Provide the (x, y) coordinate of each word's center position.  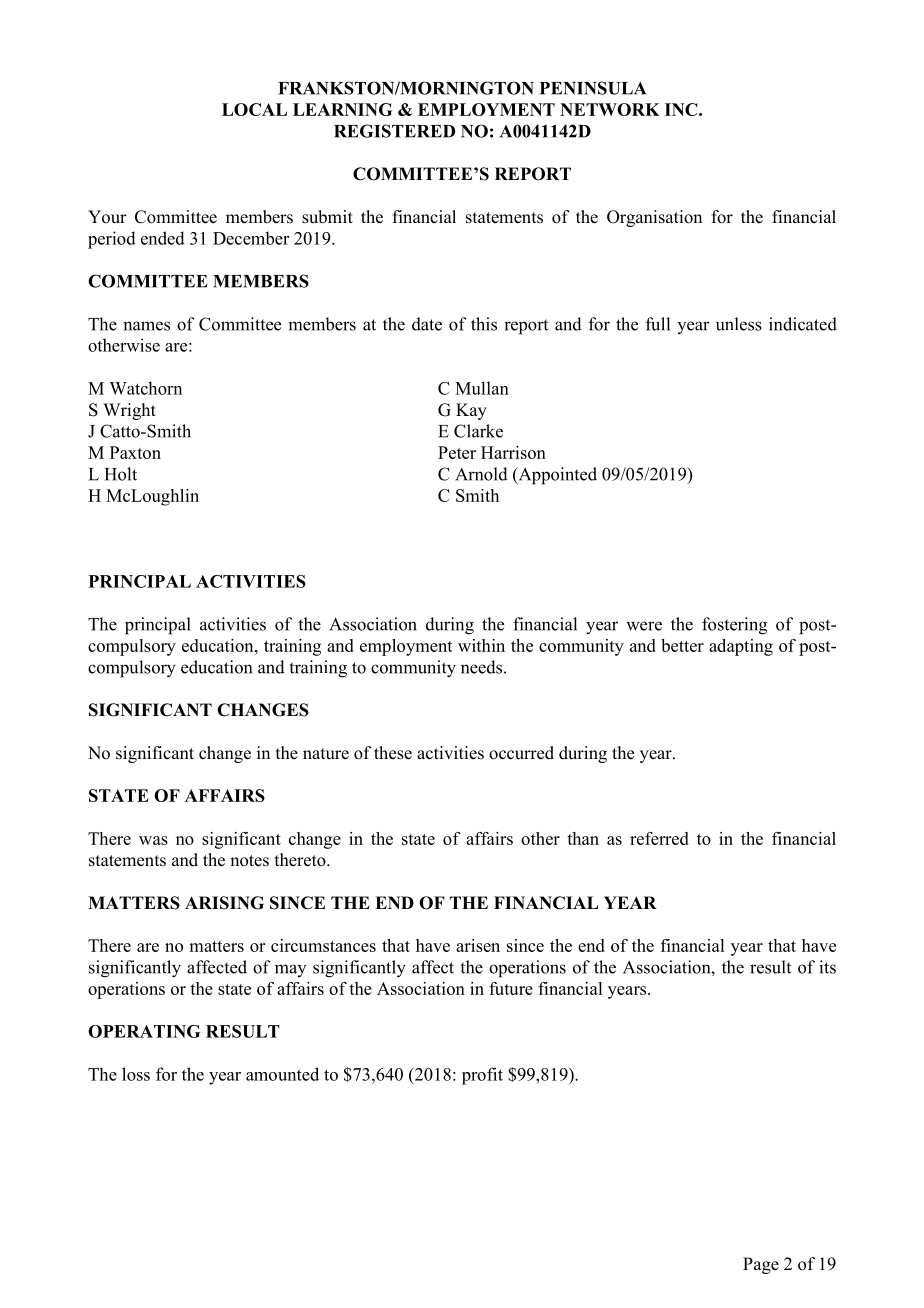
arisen (478, 945)
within (481, 645)
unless (739, 324)
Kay (471, 411)
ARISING (224, 903)
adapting (741, 647)
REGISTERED (394, 131)
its (827, 967)
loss (136, 1074)
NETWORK (610, 109)
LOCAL (254, 109)
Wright (129, 411)
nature (326, 754)
